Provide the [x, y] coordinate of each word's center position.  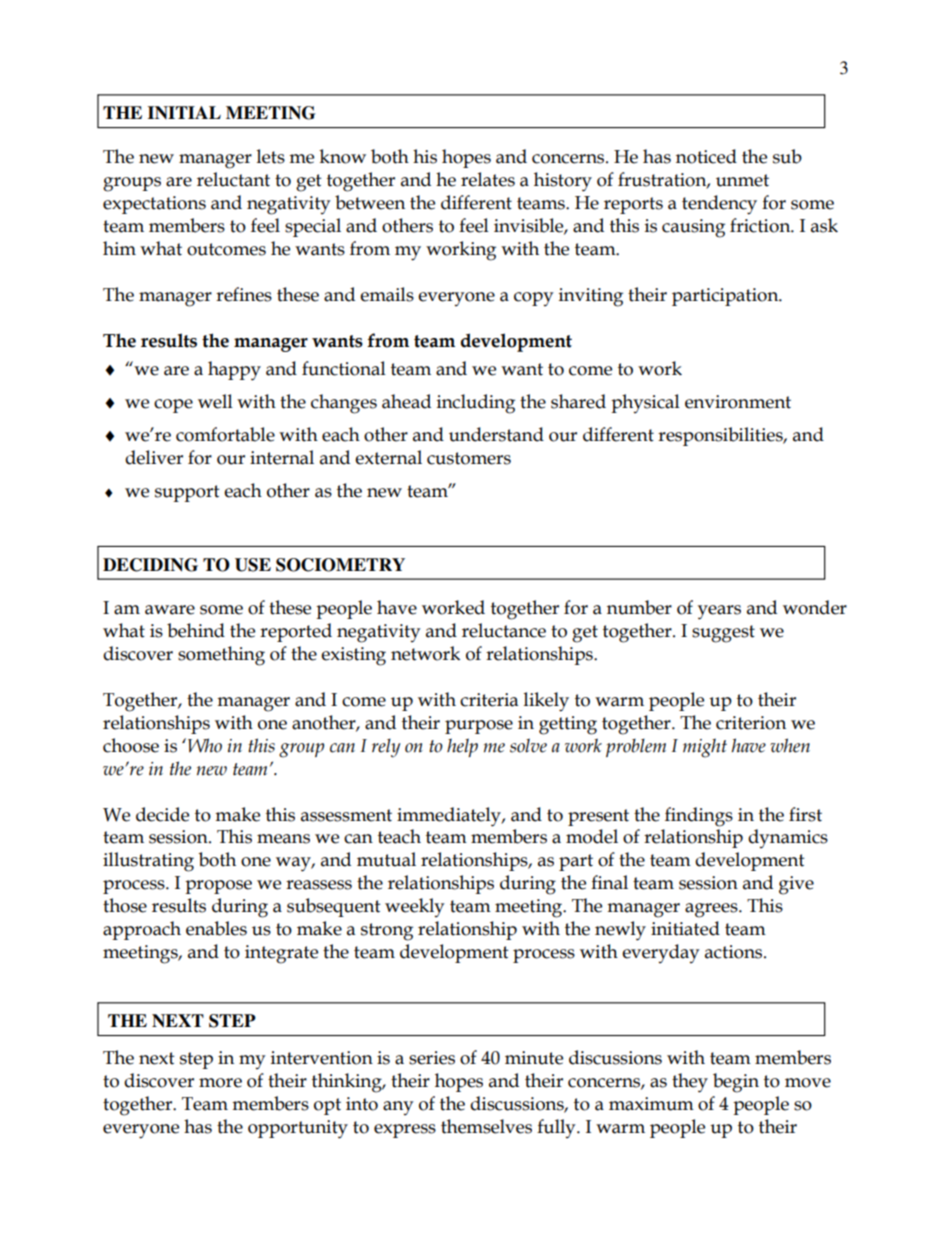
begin [736, 1083]
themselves [486, 1126]
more [220, 1083]
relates [488, 179]
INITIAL [184, 112]
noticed [706, 156]
